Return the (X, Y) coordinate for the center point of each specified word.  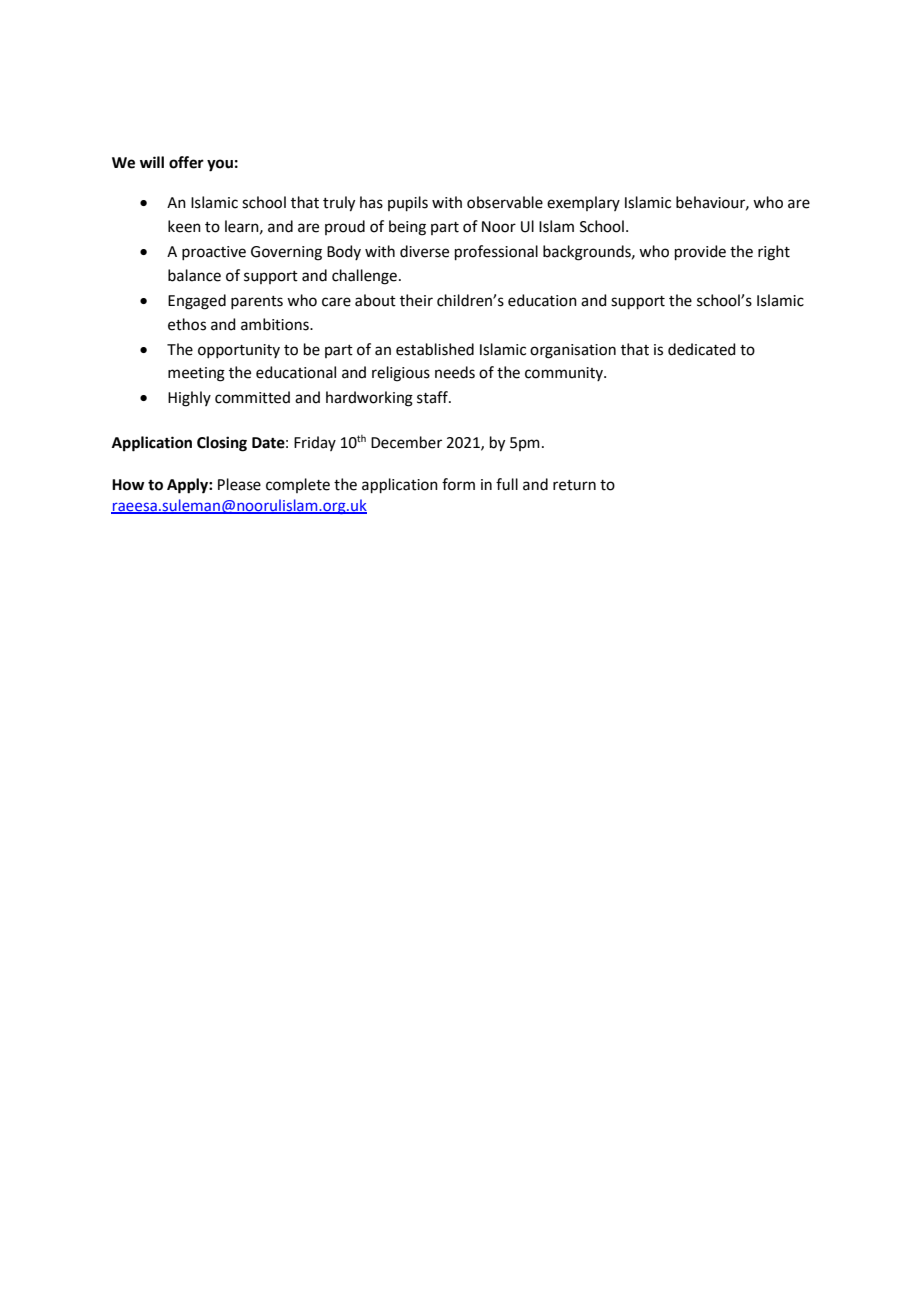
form (458, 484)
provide (700, 252)
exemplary (583, 203)
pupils (408, 203)
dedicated (702, 349)
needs (455, 372)
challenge (364, 277)
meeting (196, 374)
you (220, 165)
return (574, 485)
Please (239, 484)
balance (194, 275)
